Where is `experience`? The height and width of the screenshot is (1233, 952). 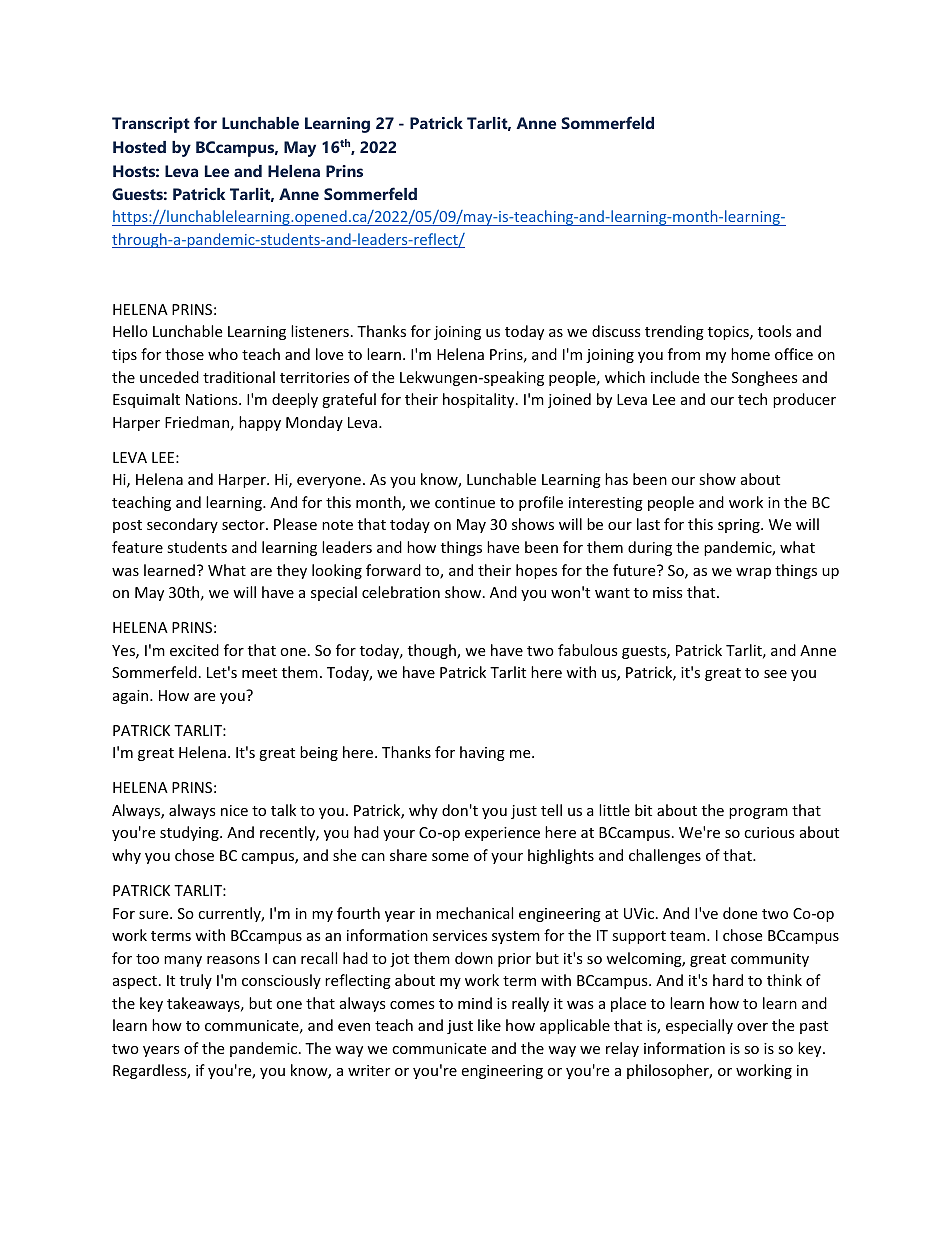 experience is located at coordinates (502, 834).
